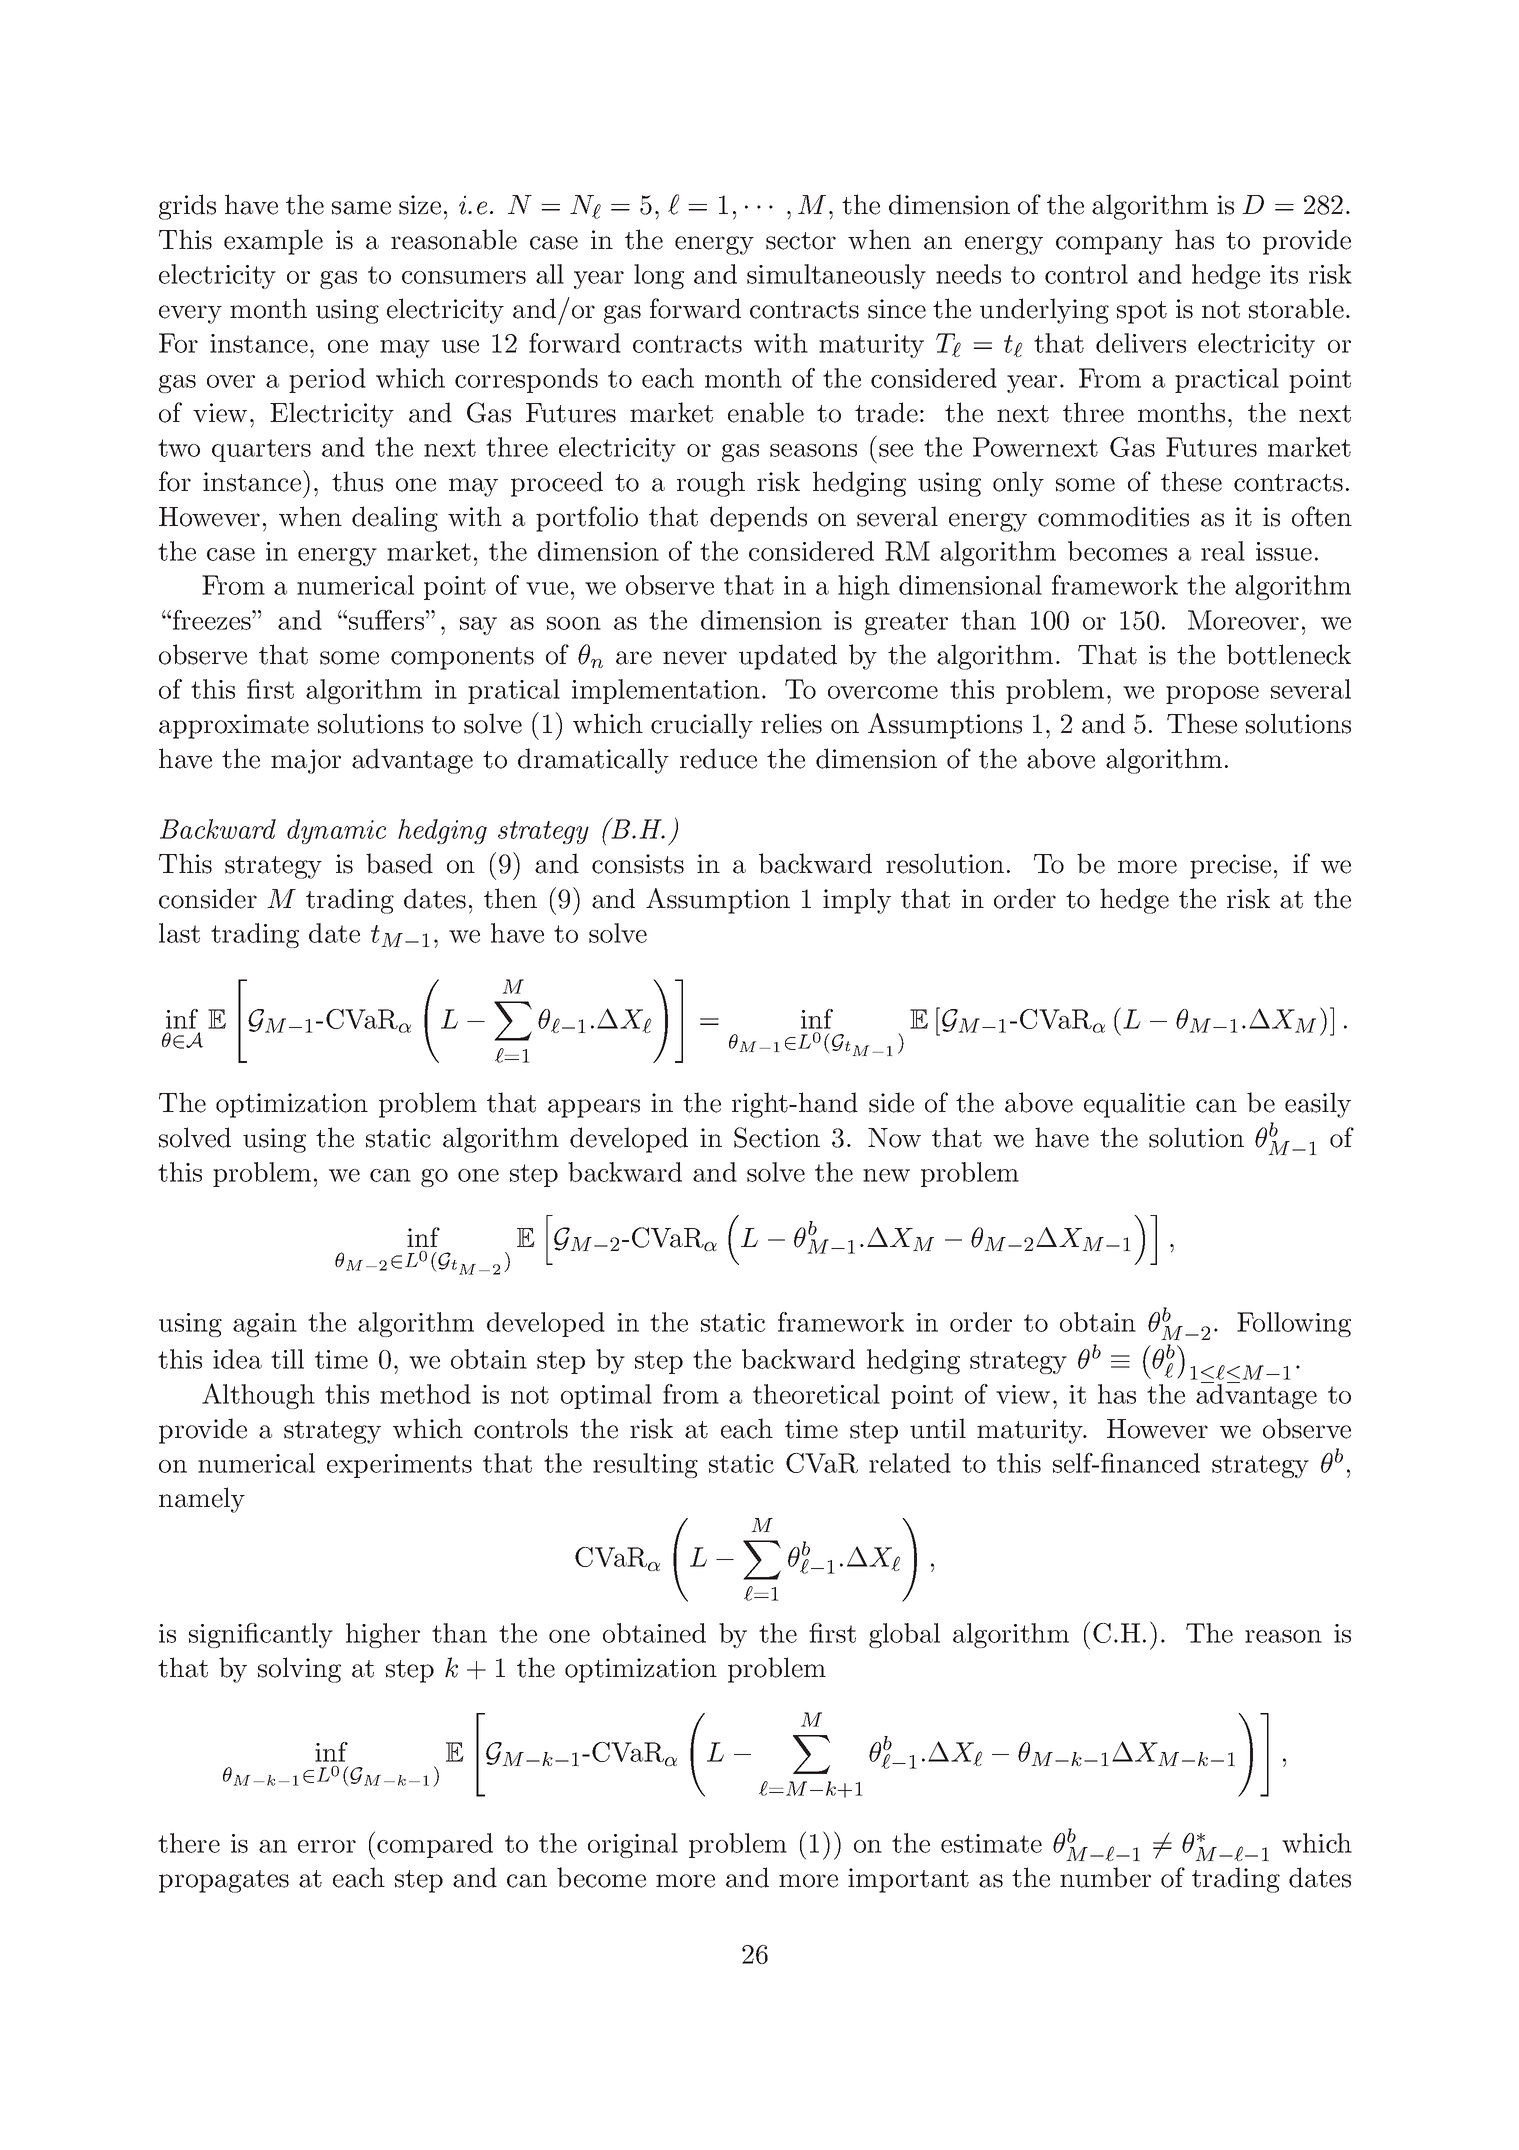 This screenshot has height=2150, width=1519. Describe the element at coordinates (1318, 1105) in the screenshot. I see `easily` at that location.
